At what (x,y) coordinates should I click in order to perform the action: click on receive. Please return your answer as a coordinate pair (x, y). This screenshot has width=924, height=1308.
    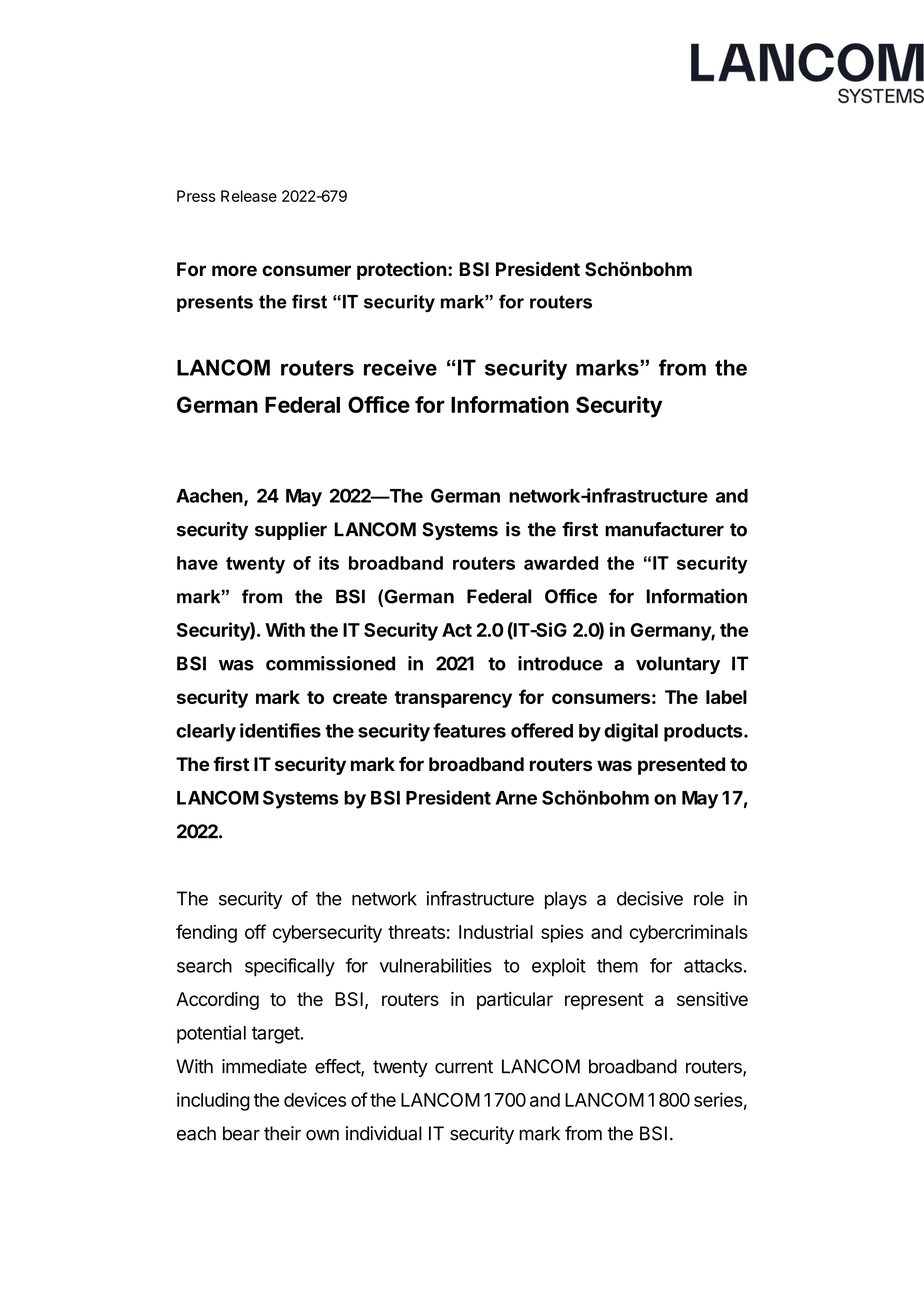
    Looking at the image, I should click on (400, 367).
